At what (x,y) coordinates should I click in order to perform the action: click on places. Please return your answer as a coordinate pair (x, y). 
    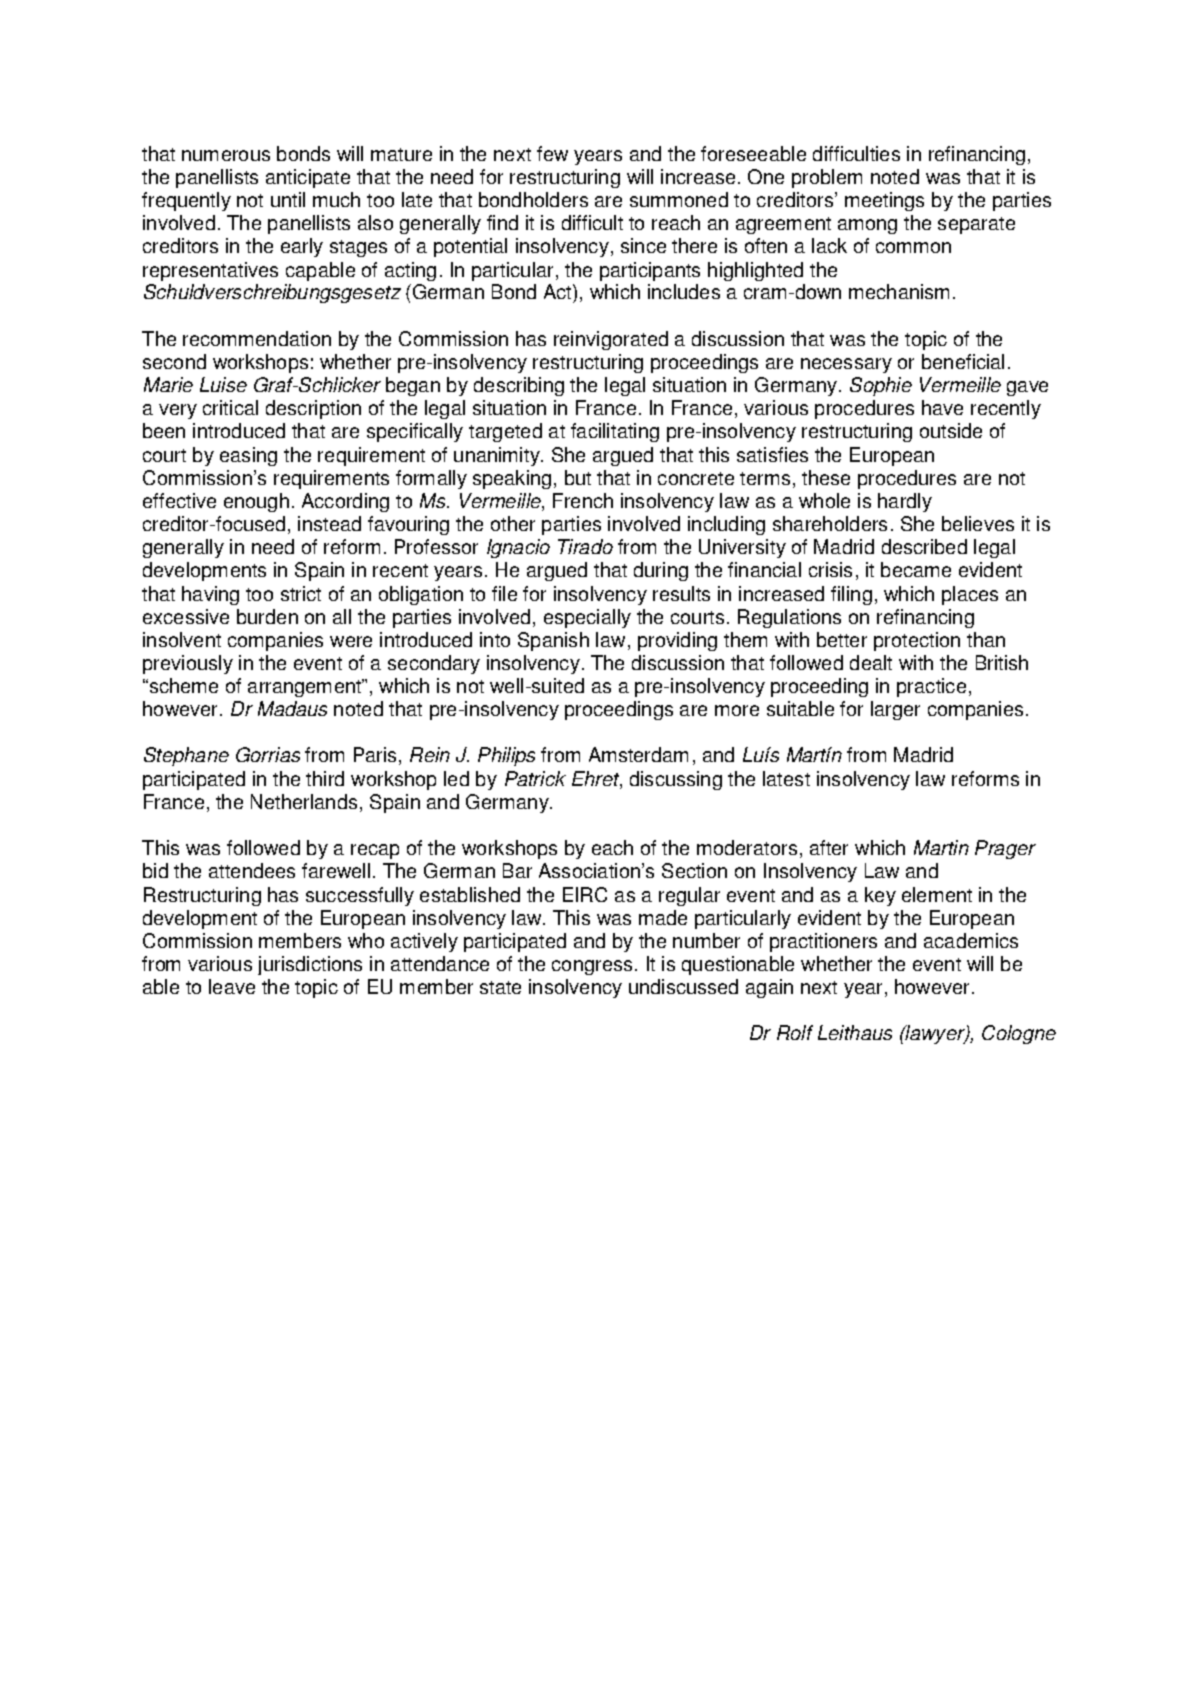
    Looking at the image, I should click on (970, 595).
